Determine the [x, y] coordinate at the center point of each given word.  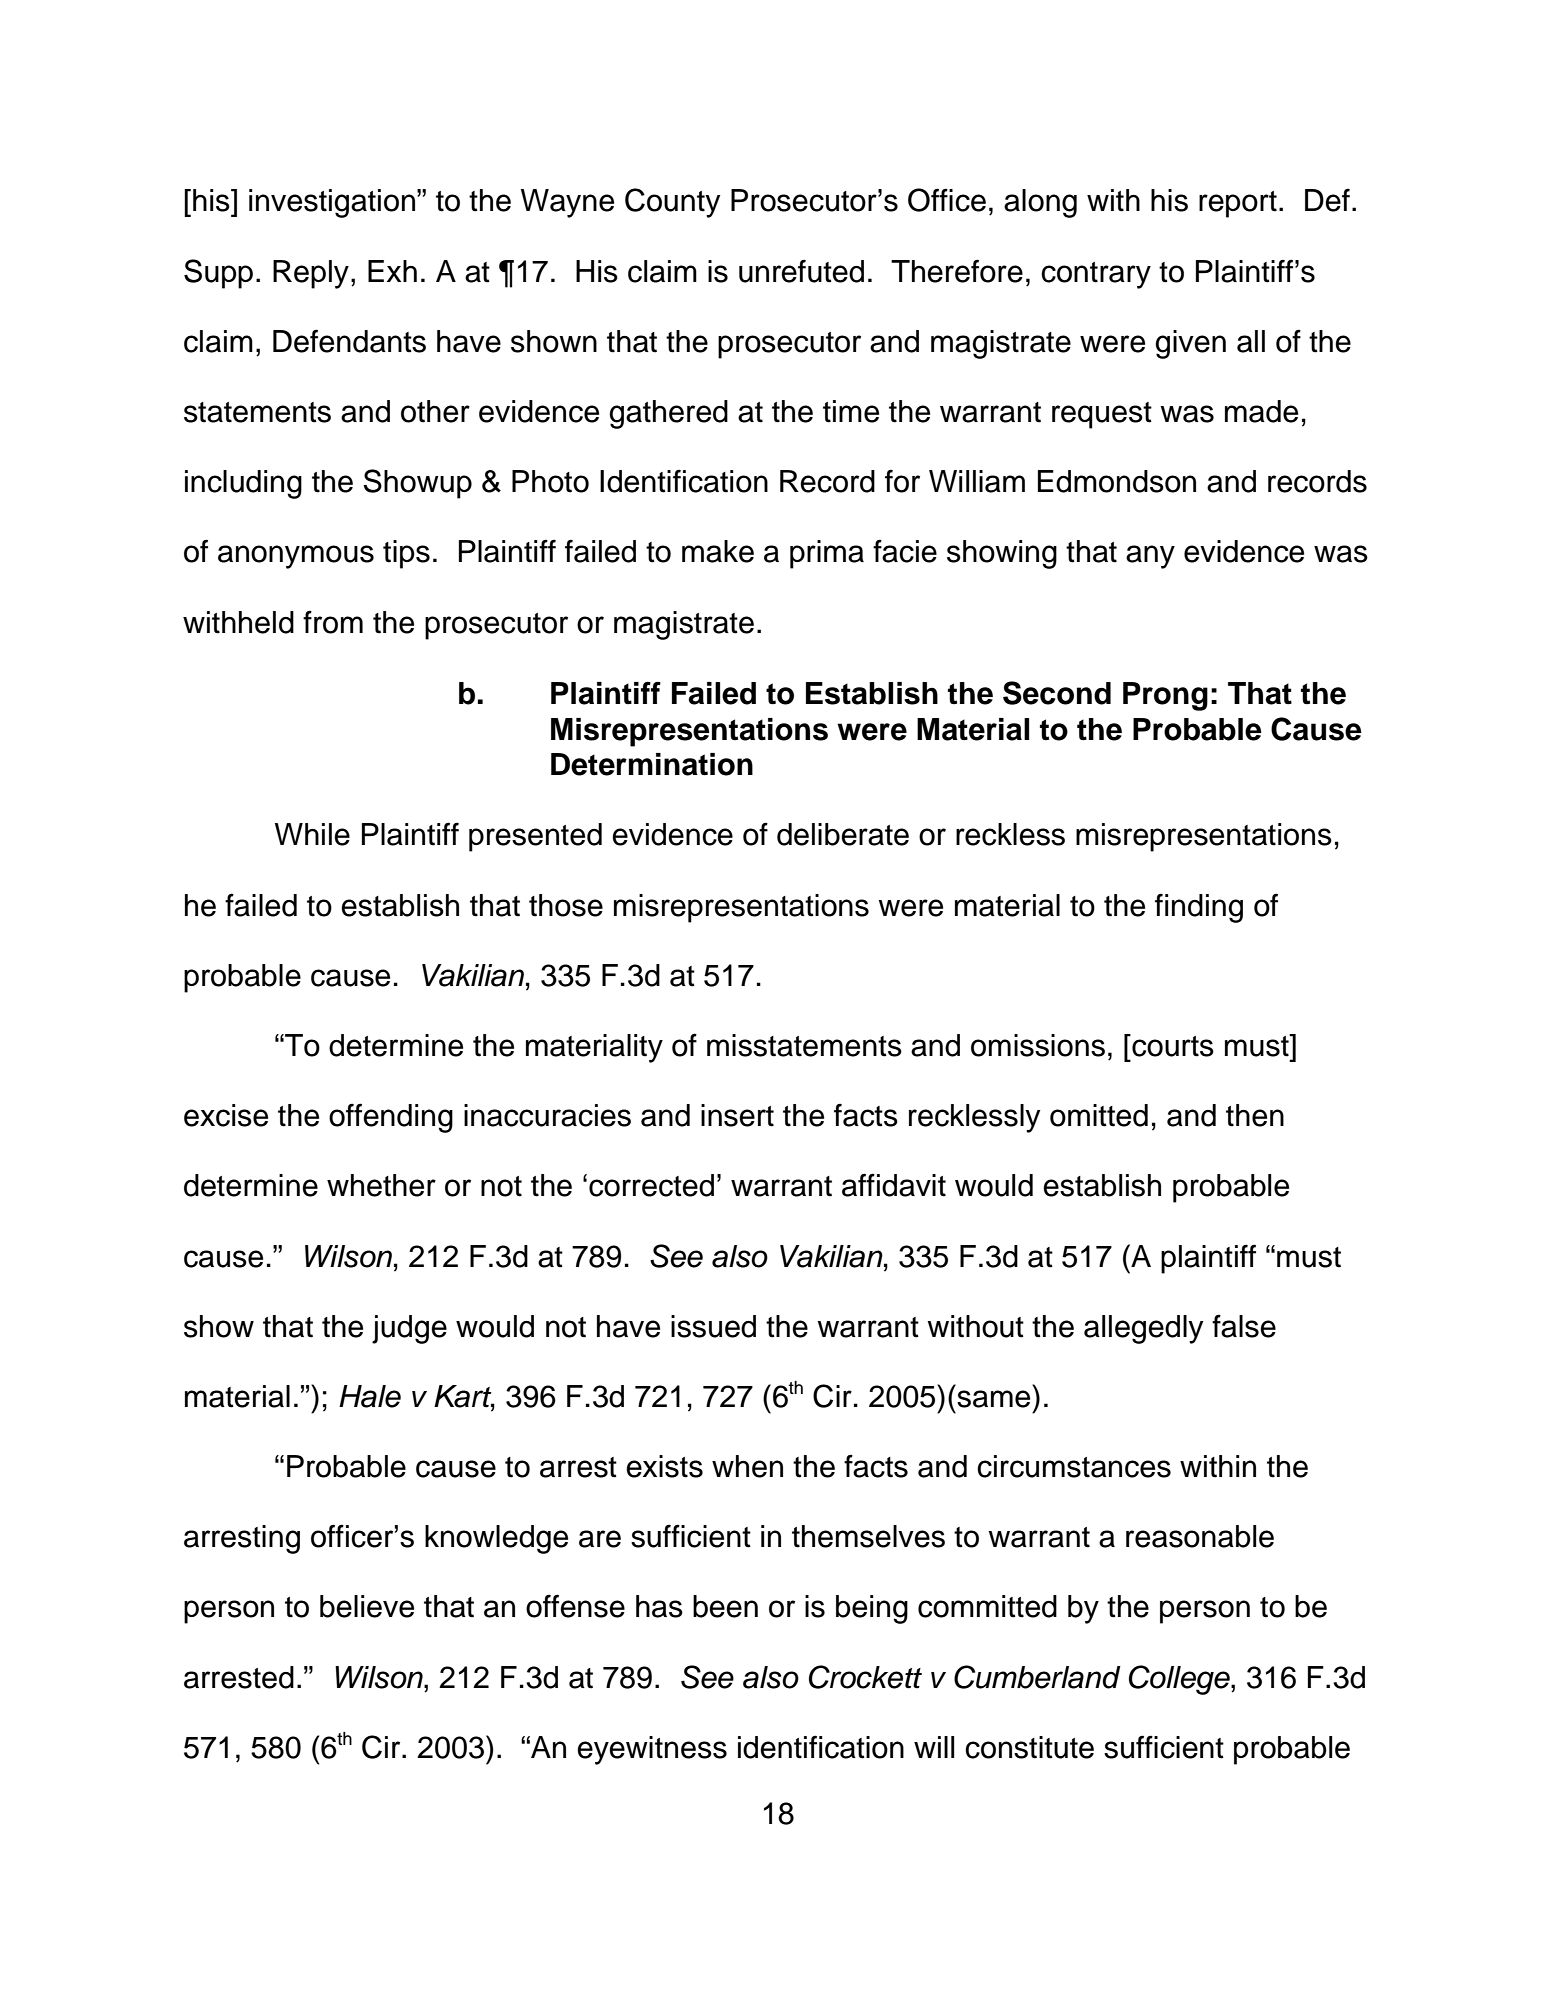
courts [1172, 1045]
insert [737, 1115]
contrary [1096, 275]
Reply [311, 274]
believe [367, 1606]
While [312, 834]
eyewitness [652, 1750]
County [673, 203]
